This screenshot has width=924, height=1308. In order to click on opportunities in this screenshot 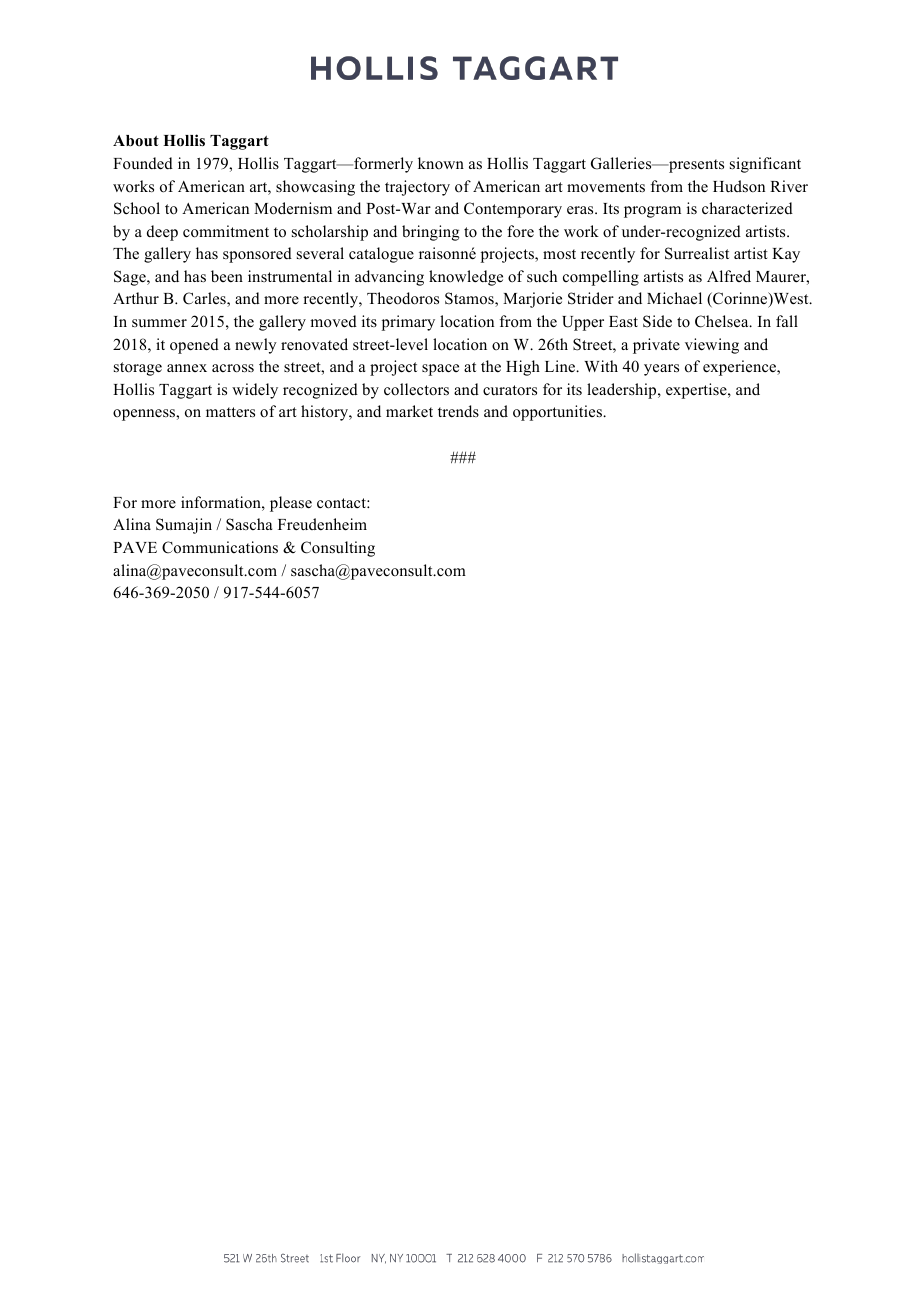, I will do `click(558, 413)`.
